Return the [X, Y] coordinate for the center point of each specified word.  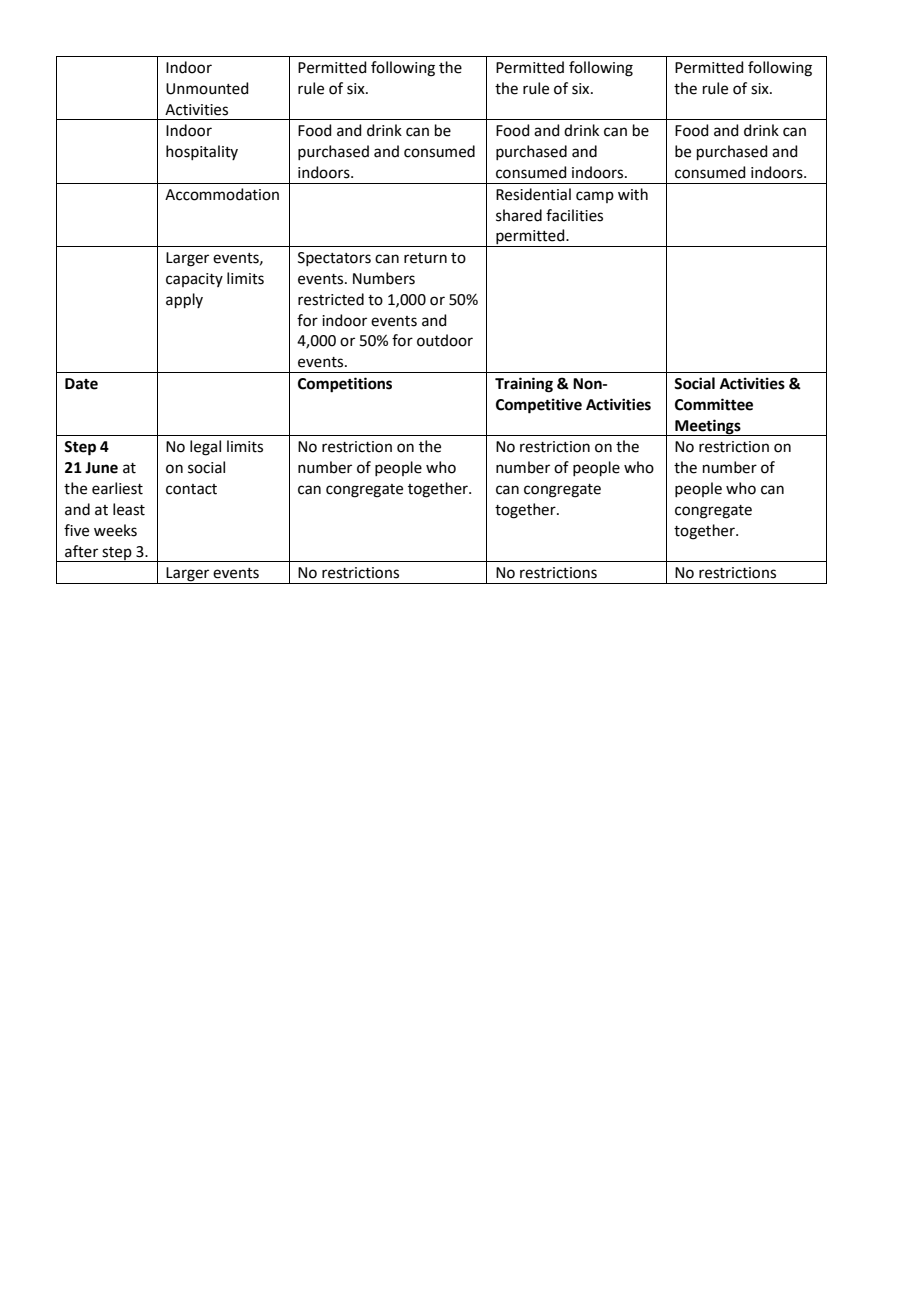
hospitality [202, 152]
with [633, 194]
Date [81, 384]
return [425, 258]
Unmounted [207, 88]
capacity [194, 280]
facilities [574, 215]
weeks [115, 530]
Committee [714, 404]
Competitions [345, 385]
